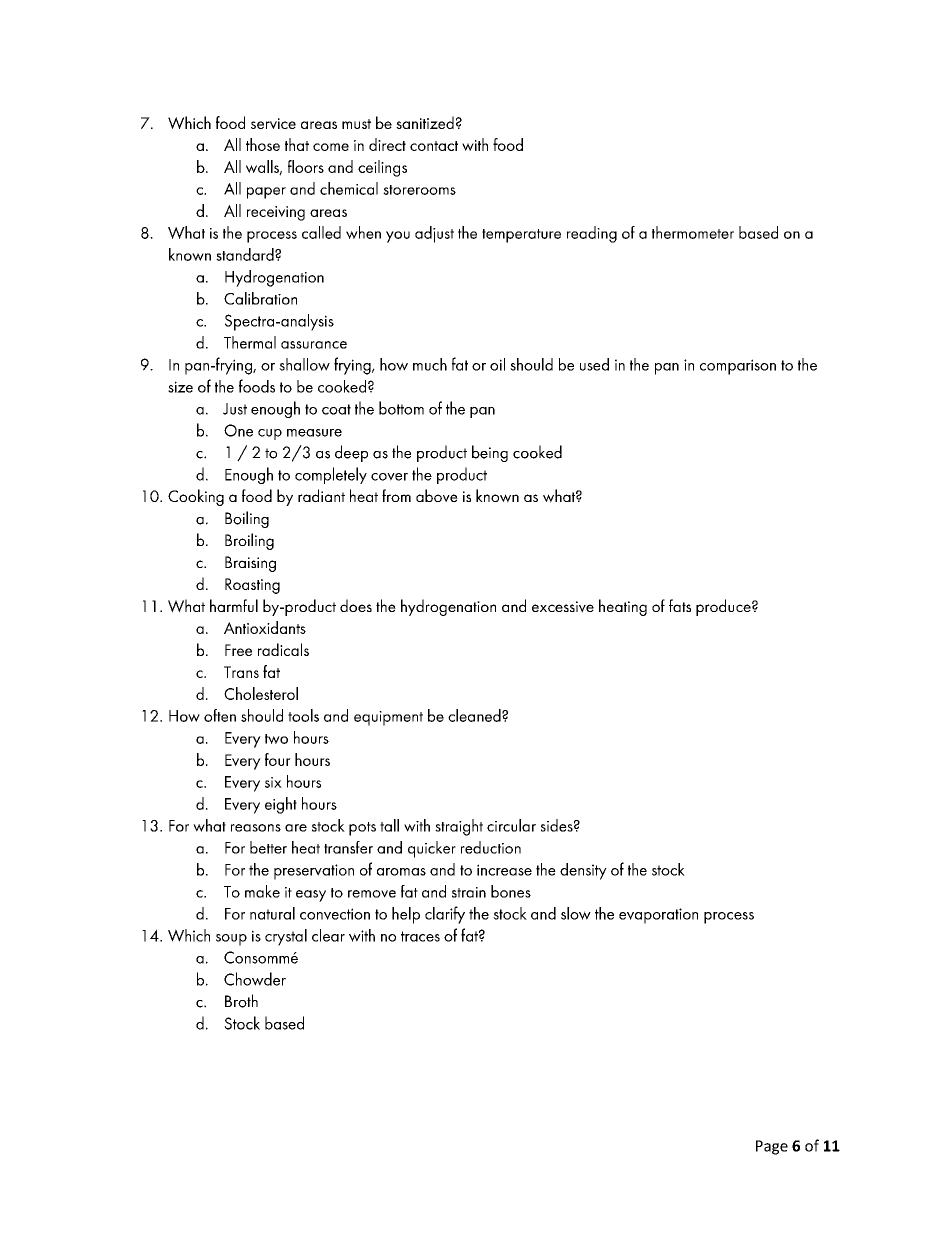 The image size is (952, 1233). I want to click on fats, so click(680, 605).
